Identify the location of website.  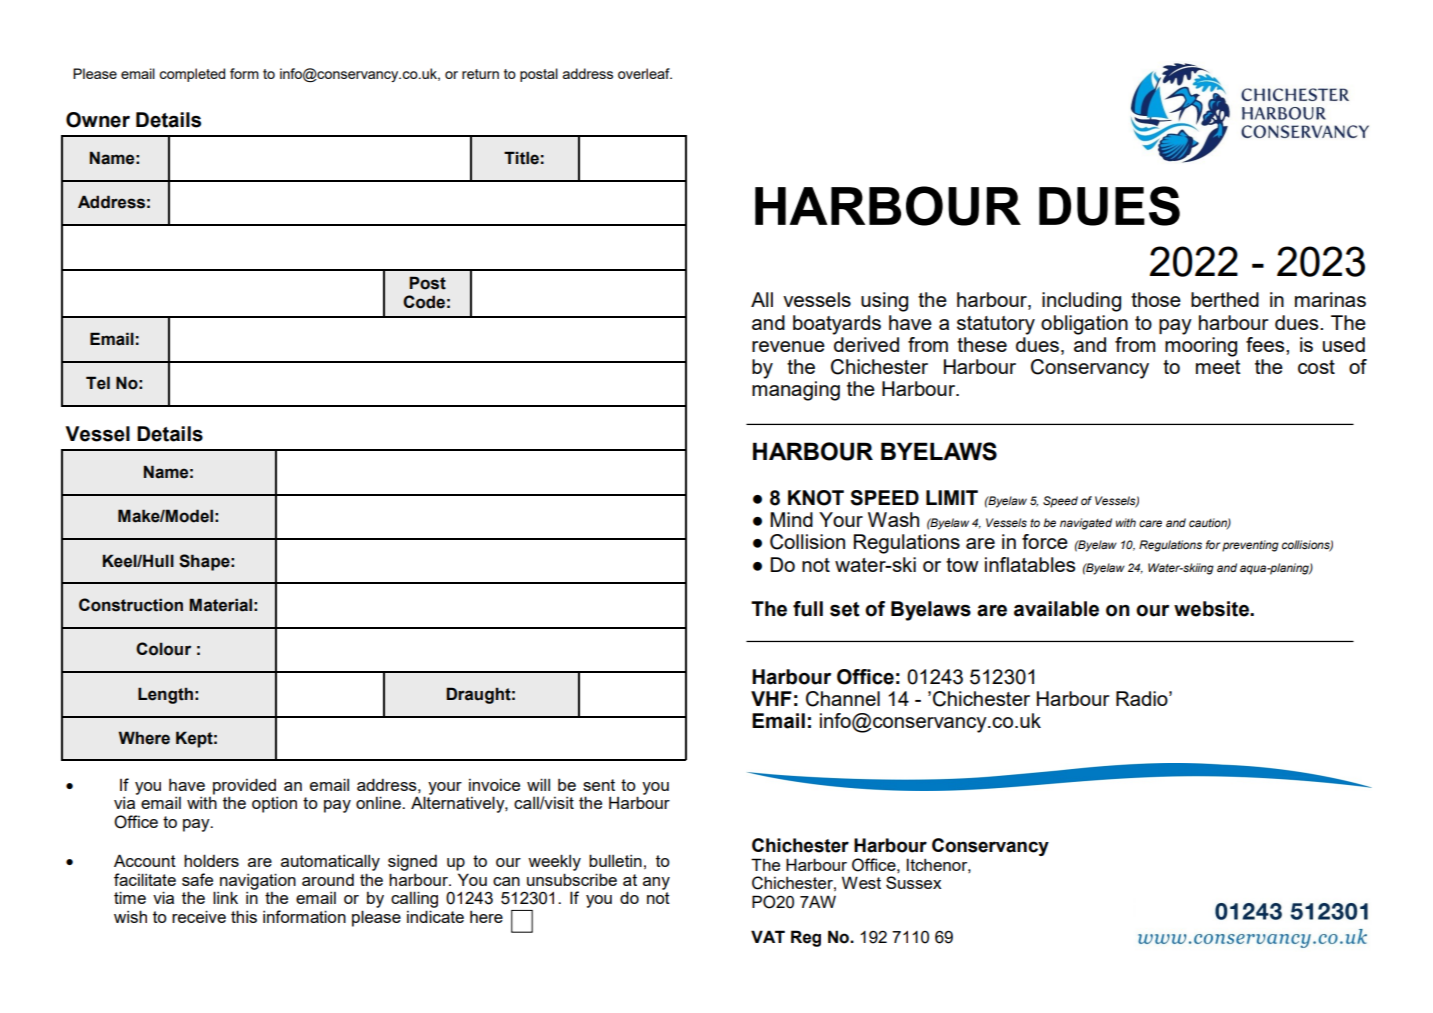
(1212, 609).
